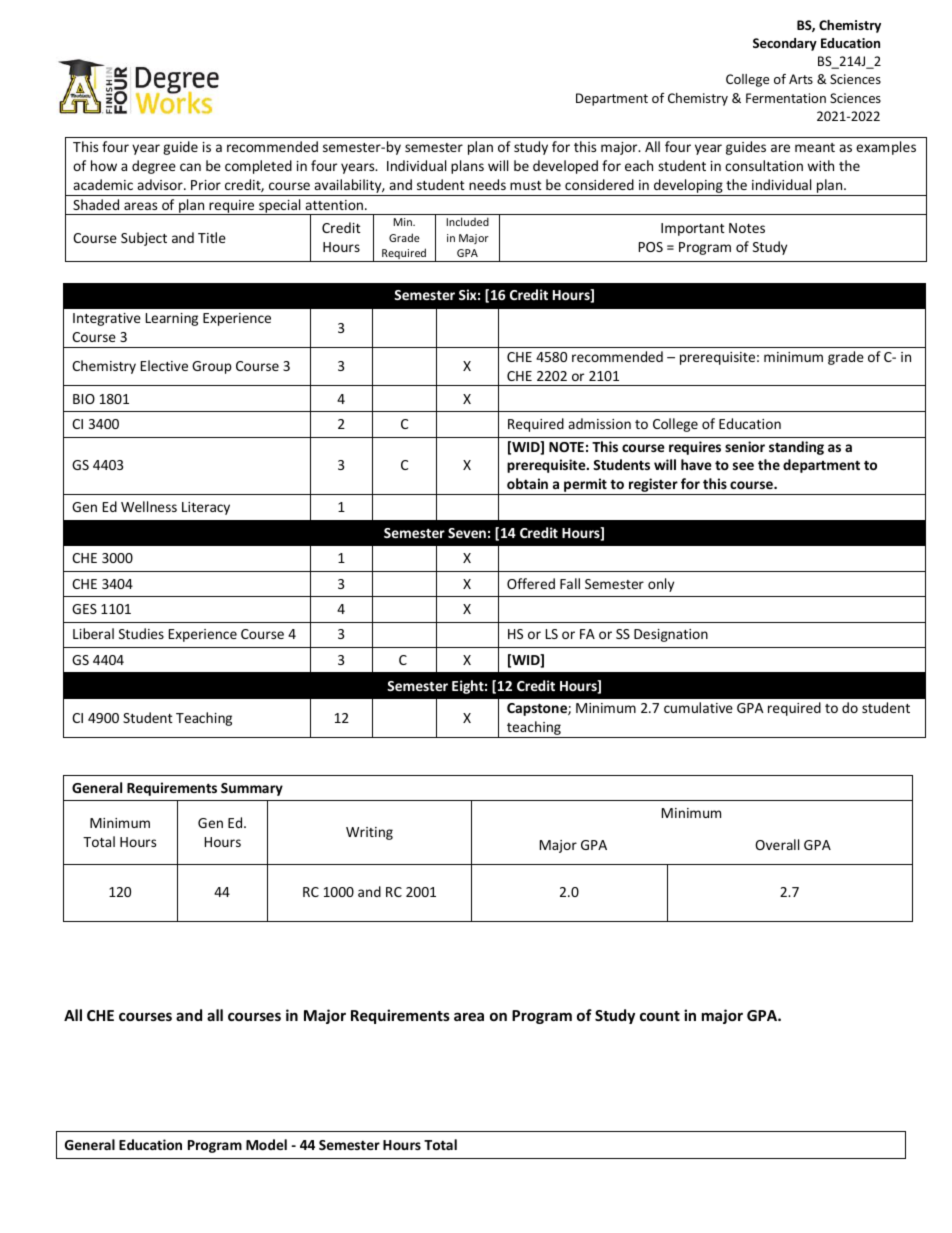 The height and width of the page is (1233, 952). What do you see at coordinates (801, 79) in the page?
I see `Arts` at bounding box center [801, 79].
